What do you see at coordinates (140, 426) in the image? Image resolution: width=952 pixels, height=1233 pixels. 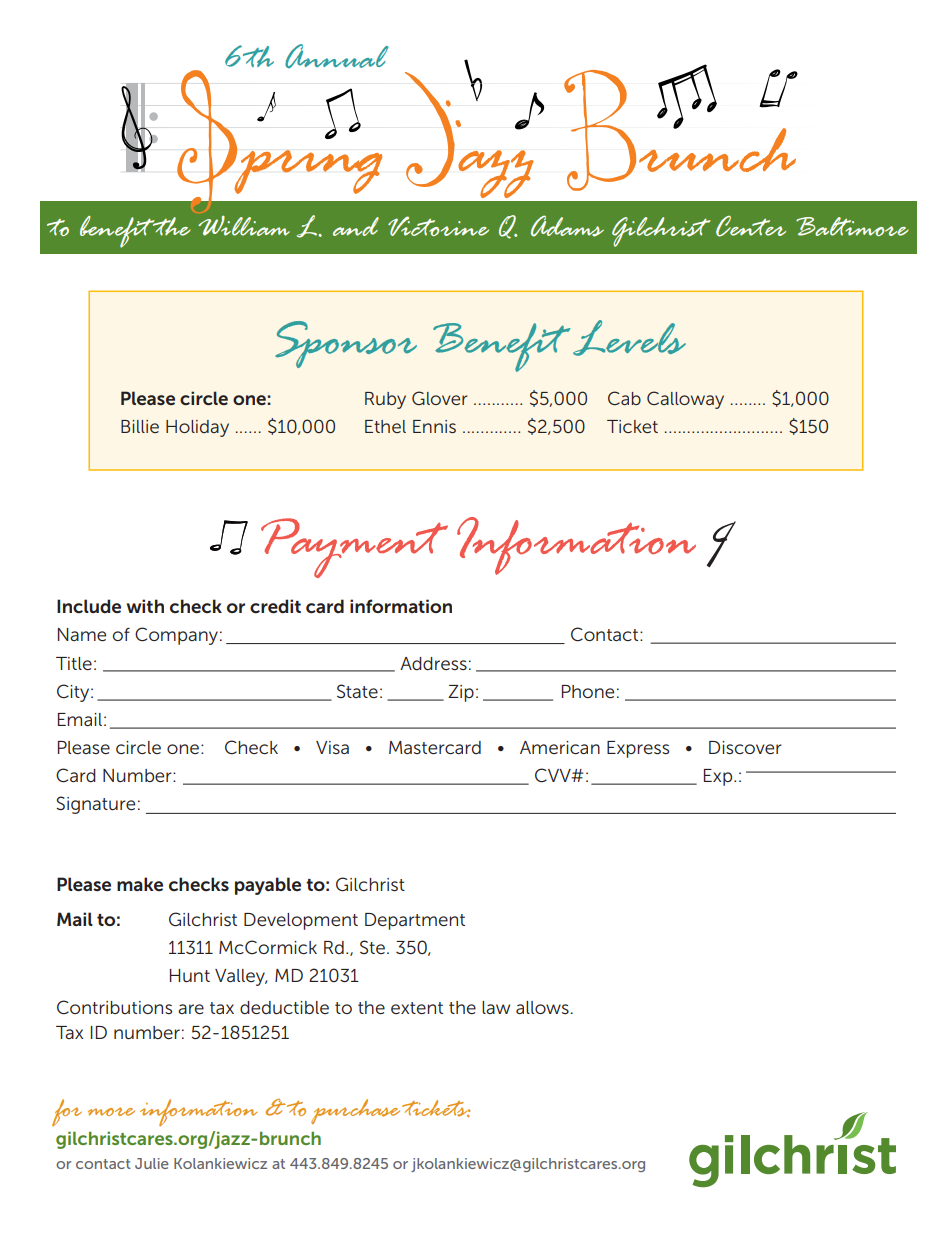 I see `Billie` at bounding box center [140, 426].
